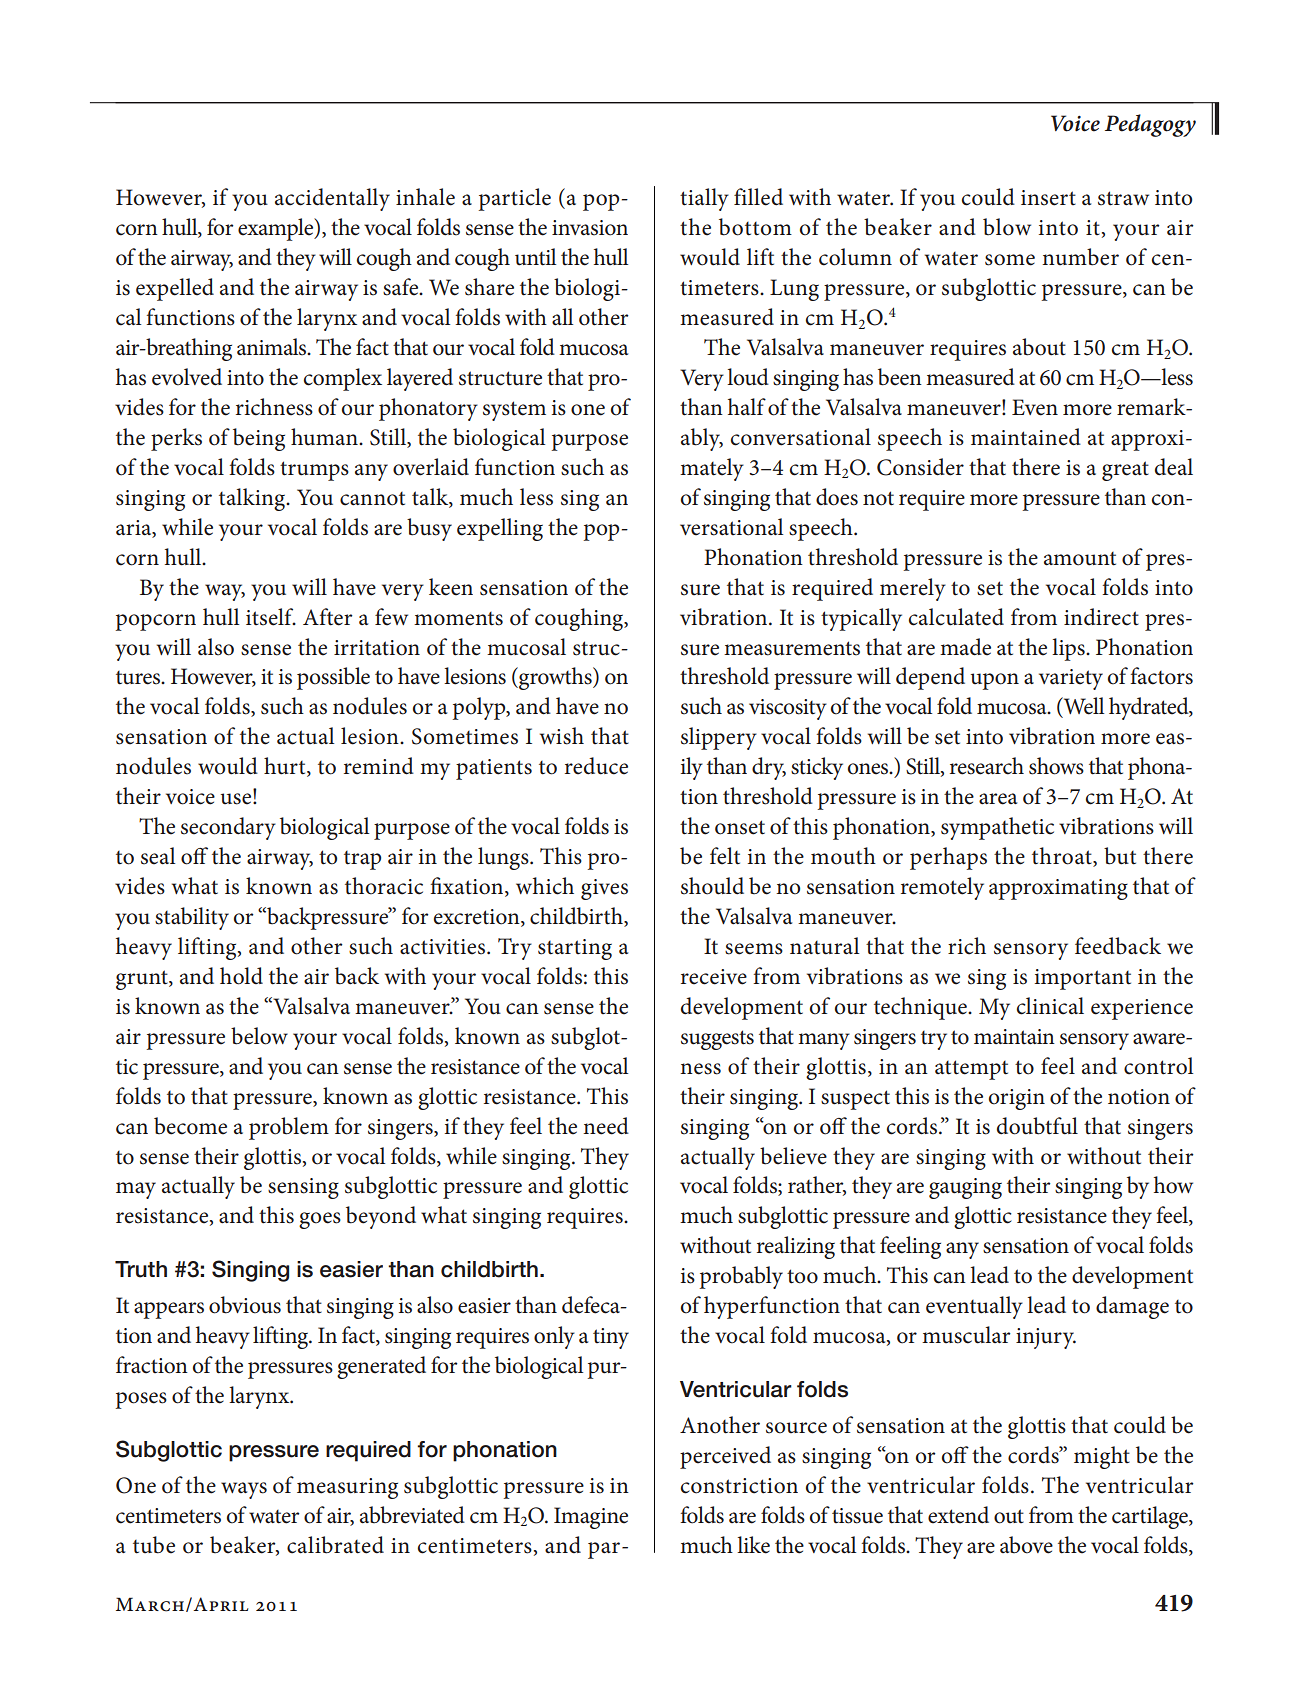  I want to click on great, so click(1125, 471).
